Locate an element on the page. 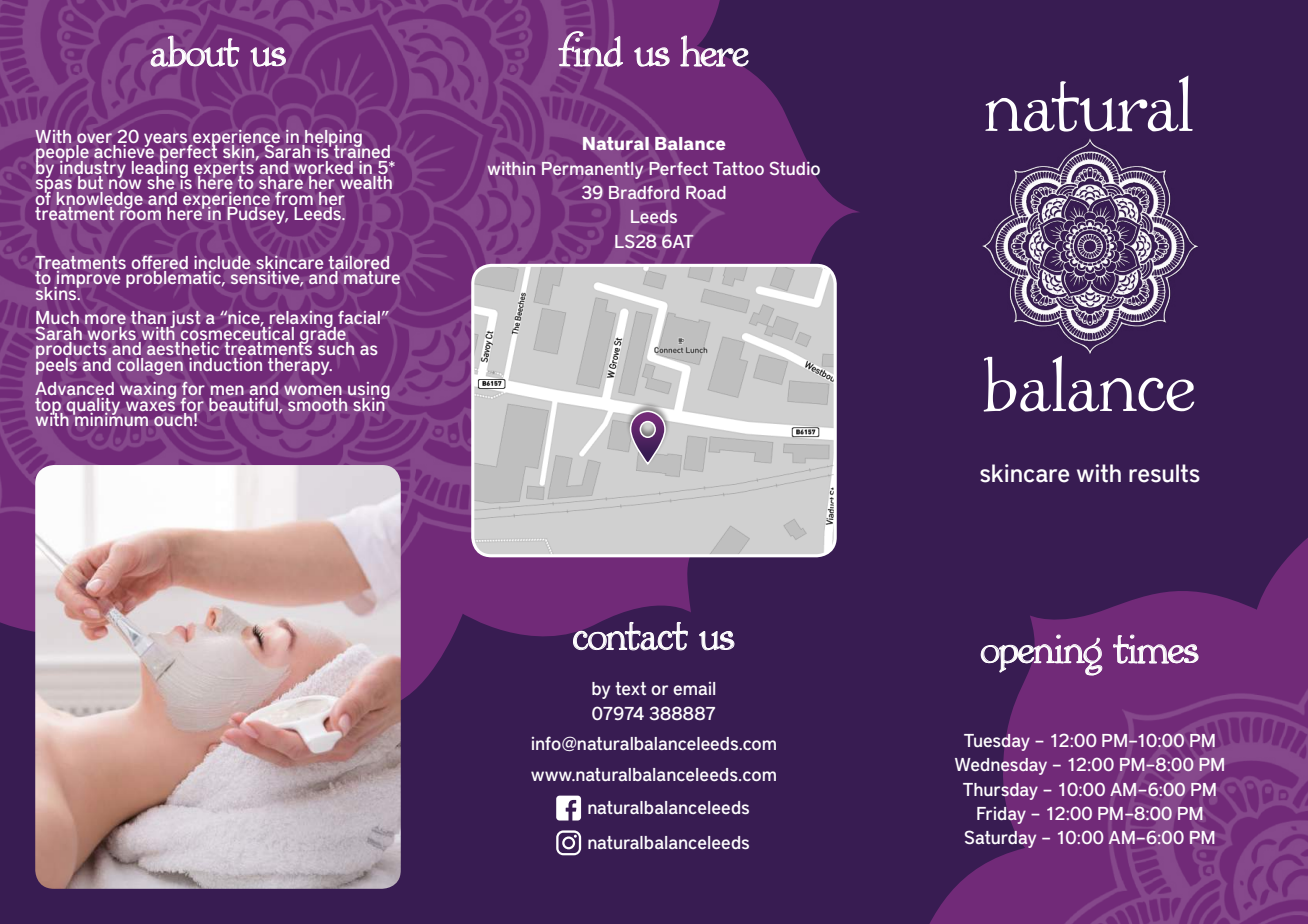 The height and width of the page is (924, 1308). find is located at coordinates (590, 49).
